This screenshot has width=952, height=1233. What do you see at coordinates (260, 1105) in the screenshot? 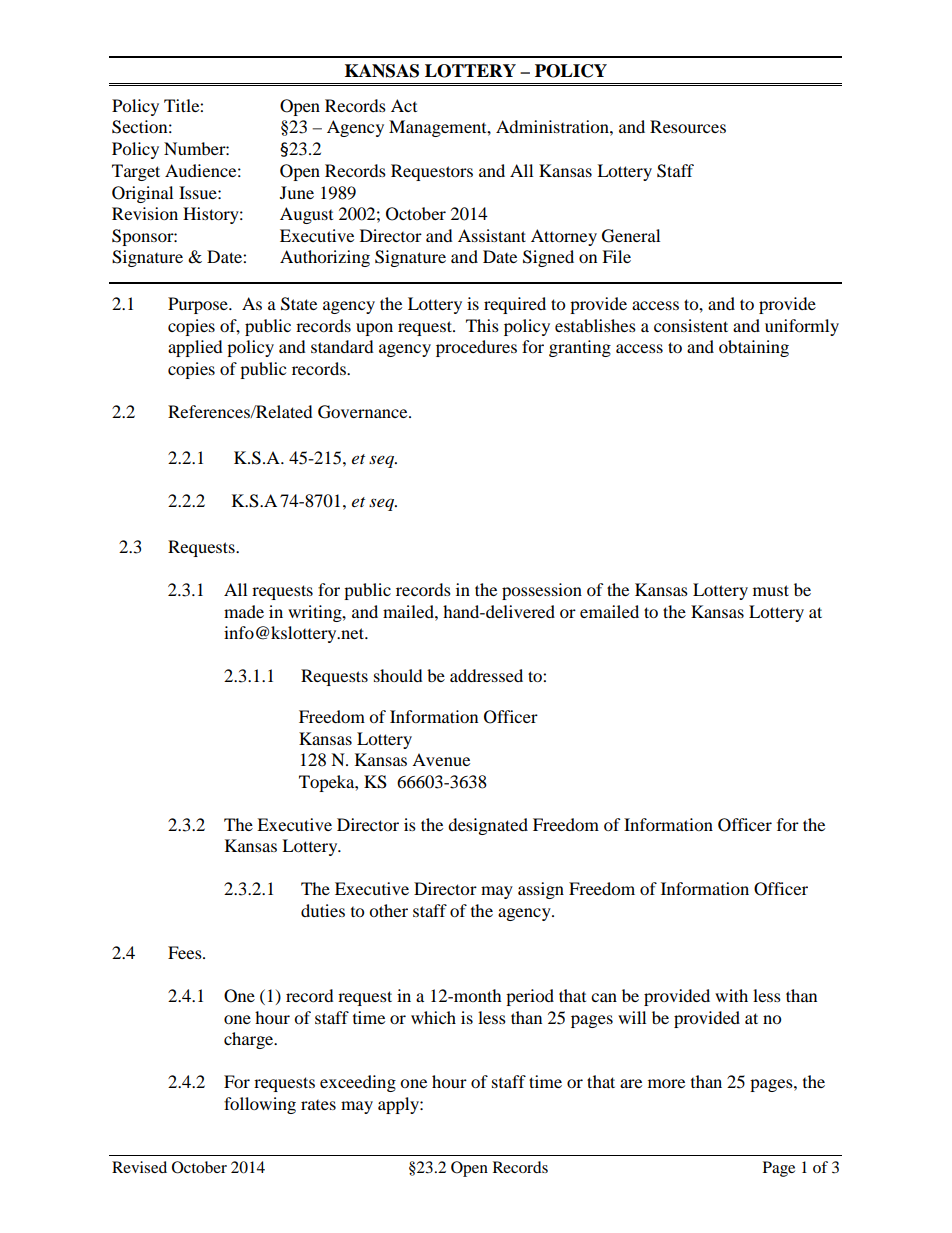
I see `following` at bounding box center [260, 1105].
